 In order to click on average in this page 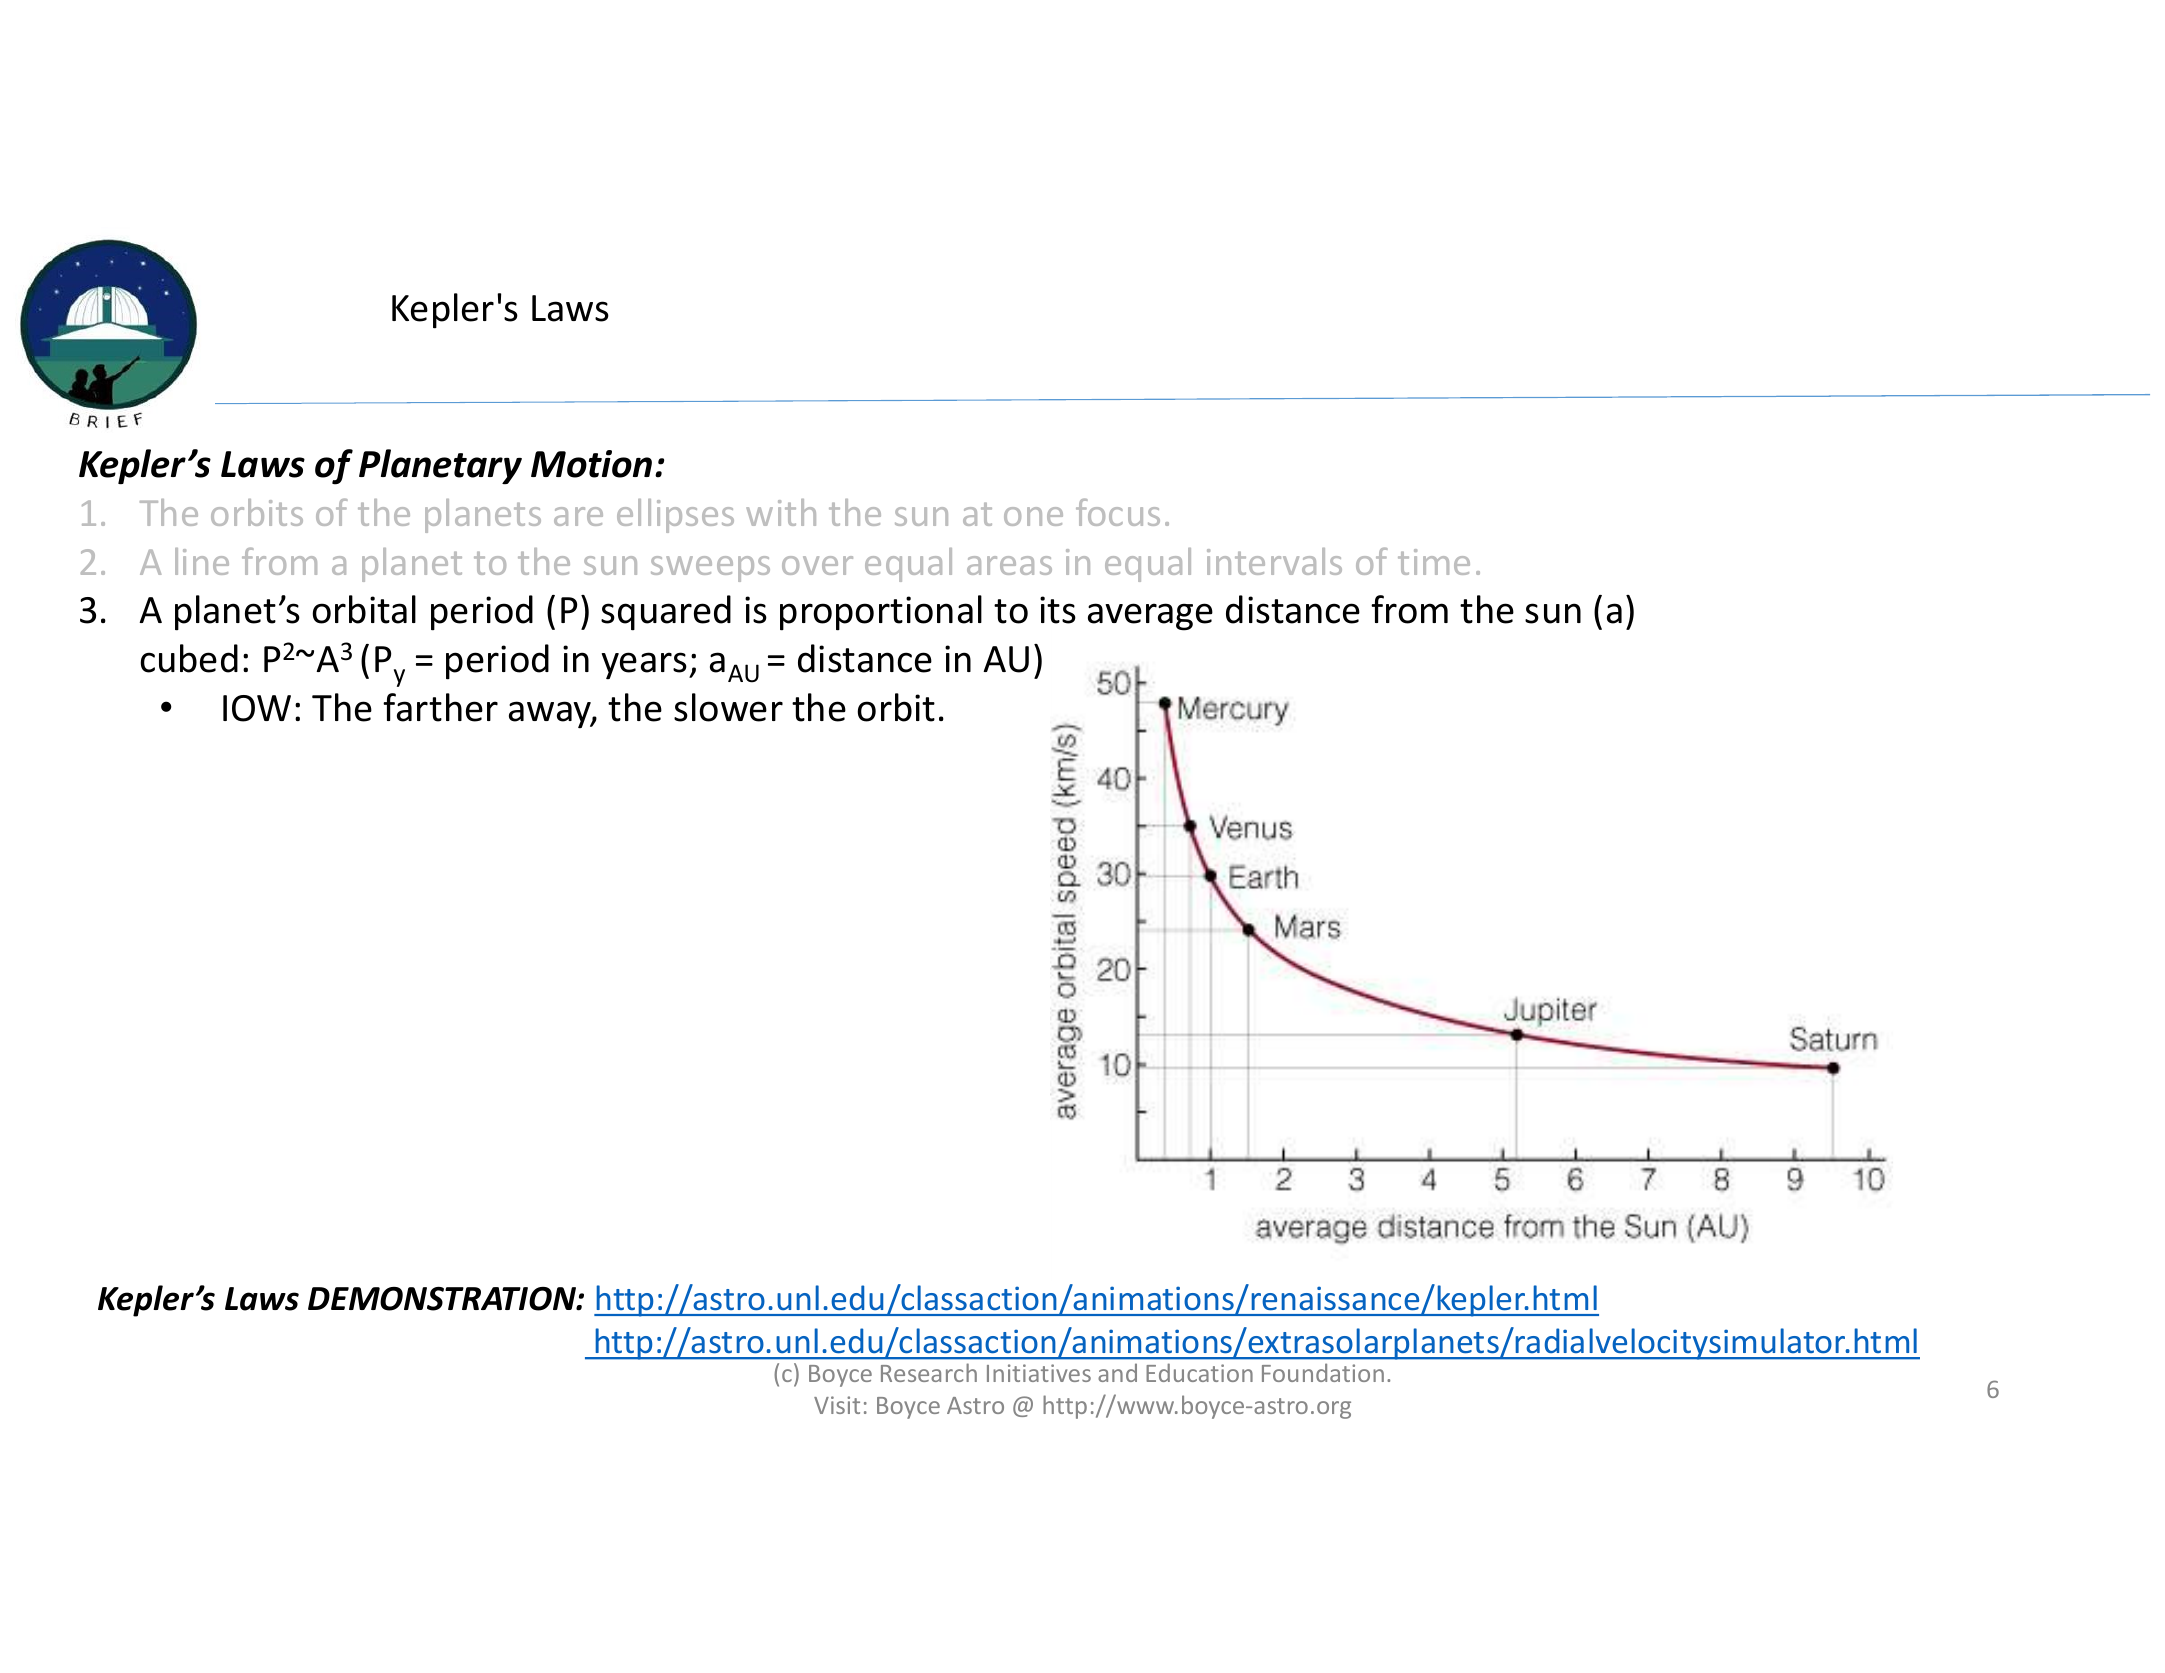, I will do `click(1150, 617)`.
